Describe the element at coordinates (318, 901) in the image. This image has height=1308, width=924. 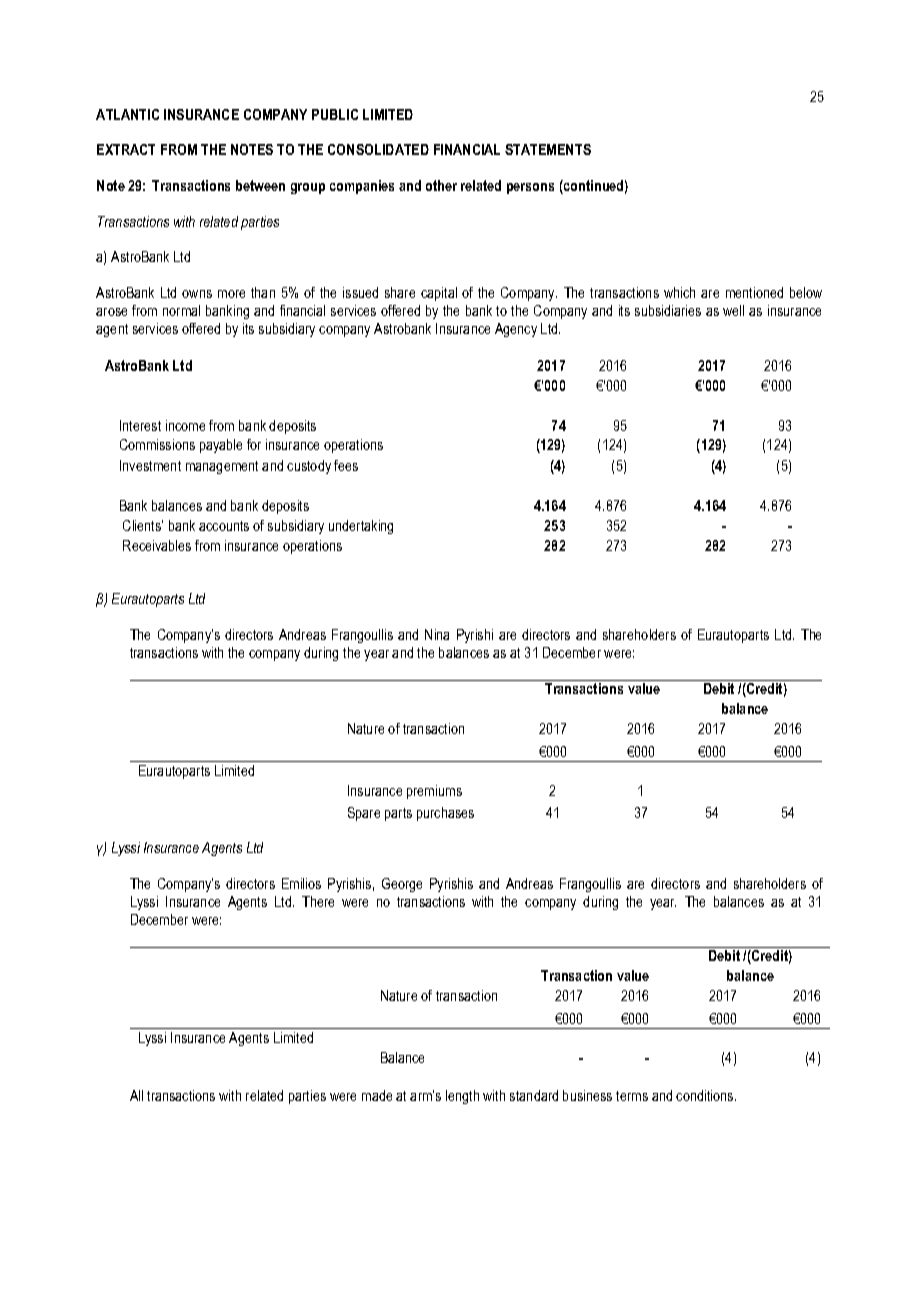
I see `There` at that location.
